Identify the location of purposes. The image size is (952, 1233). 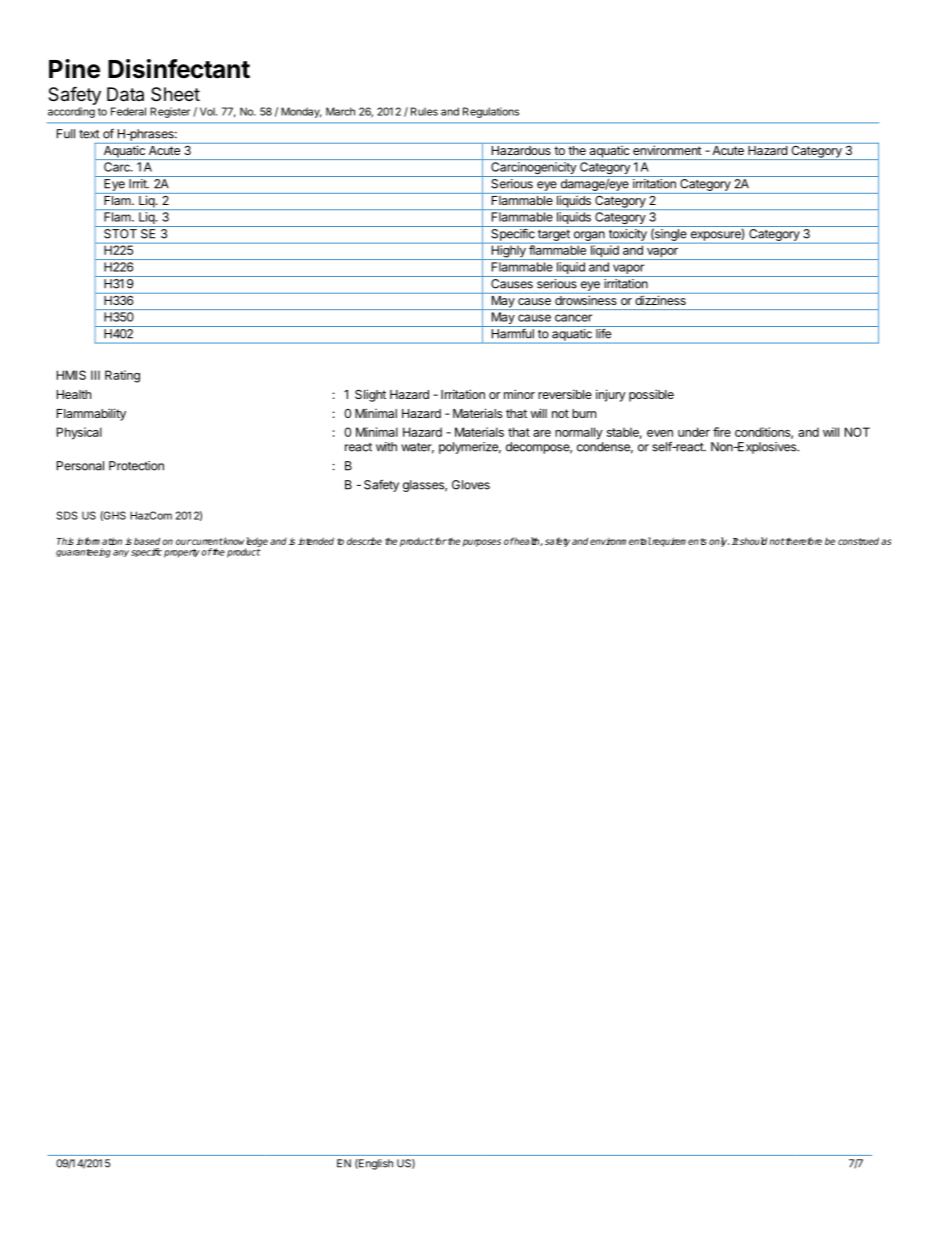
(482, 543).
